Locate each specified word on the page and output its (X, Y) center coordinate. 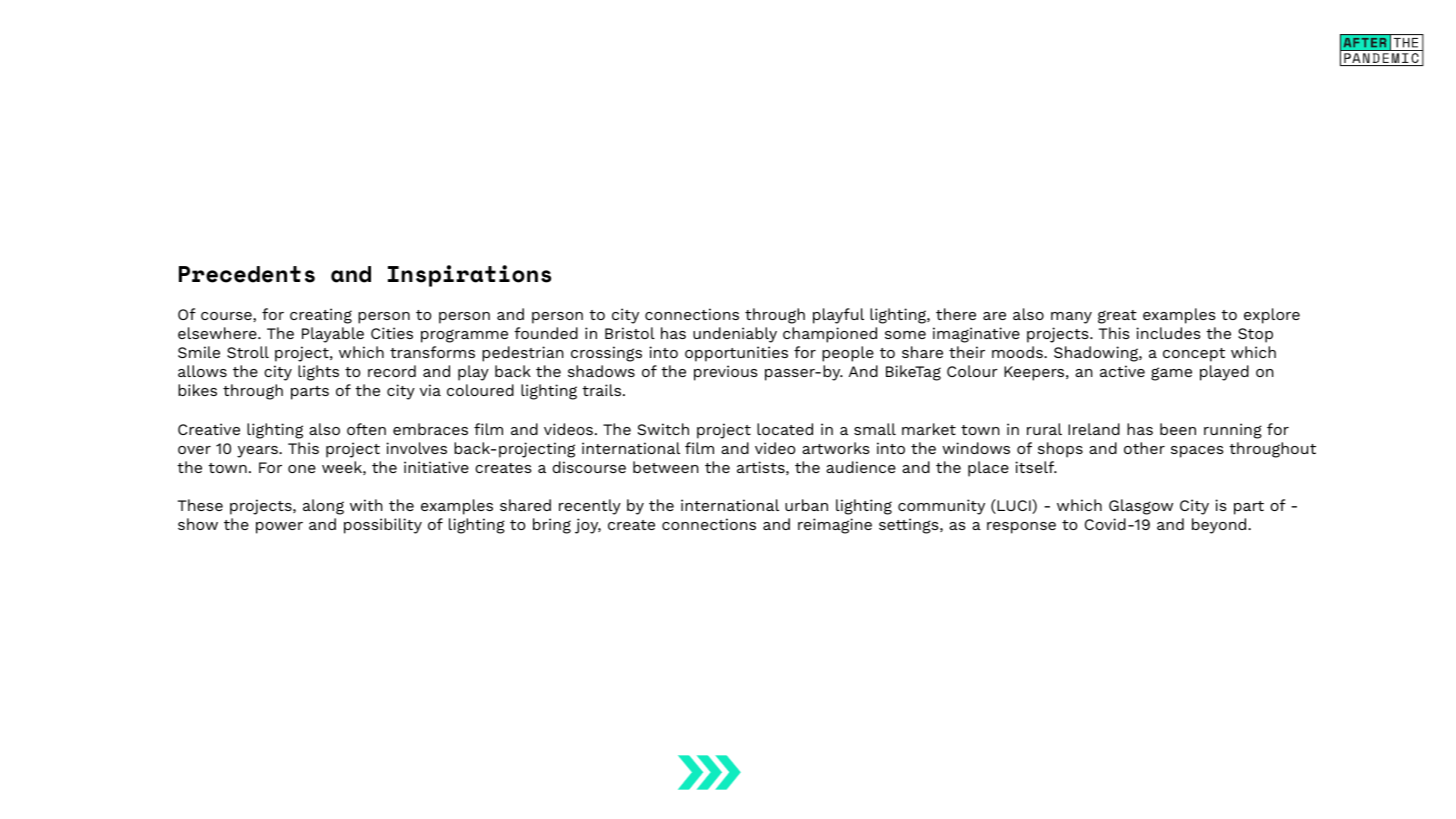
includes (1168, 333)
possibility (383, 526)
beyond (1220, 526)
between (666, 467)
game (1171, 374)
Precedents (247, 274)
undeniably (735, 335)
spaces (1197, 452)
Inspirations (469, 276)
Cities (392, 333)
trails (603, 390)
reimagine (835, 526)
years (258, 452)
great (1117, 317)
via (430, 390)
